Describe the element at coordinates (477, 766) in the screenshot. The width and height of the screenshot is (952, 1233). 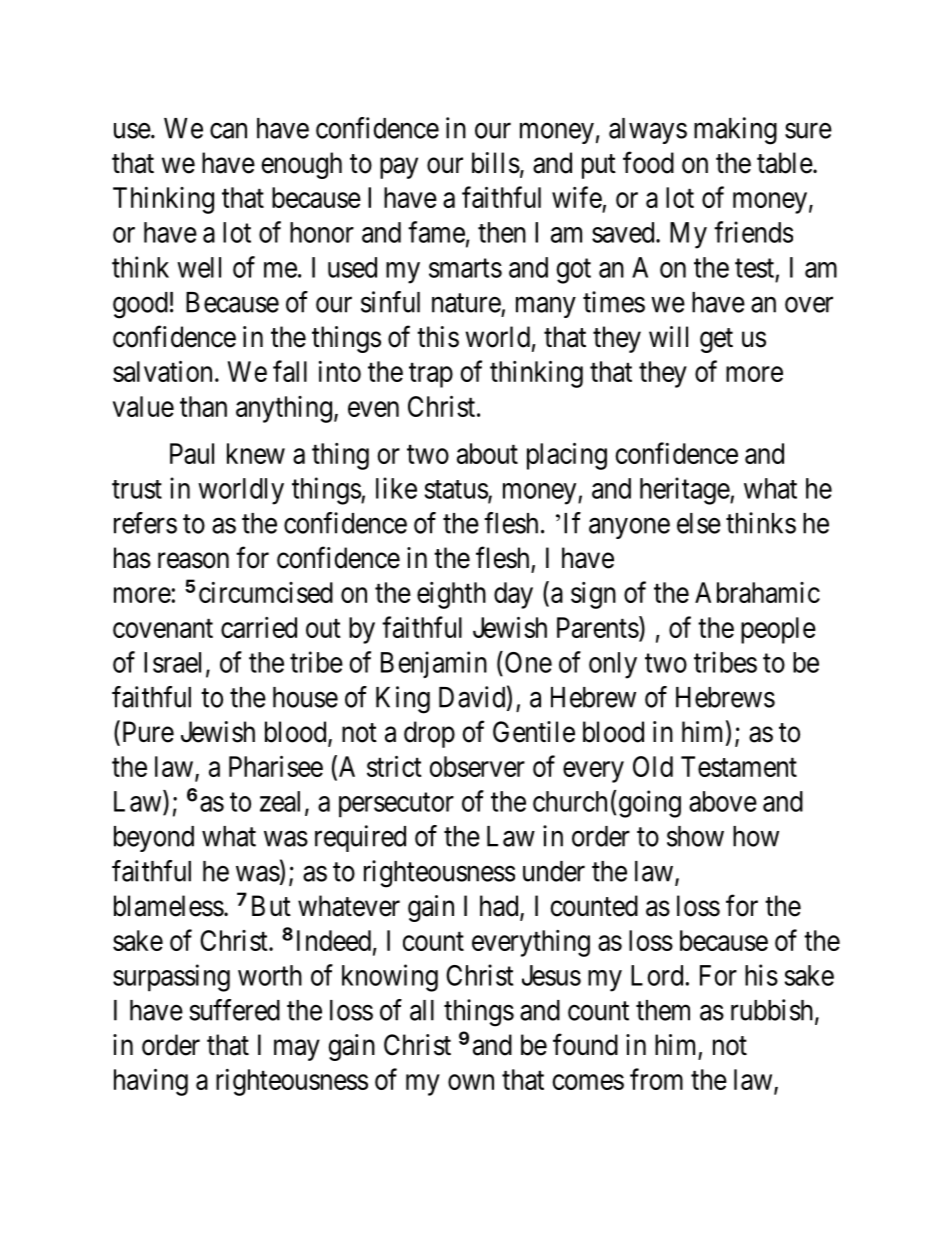
I see `observer` at that location.
